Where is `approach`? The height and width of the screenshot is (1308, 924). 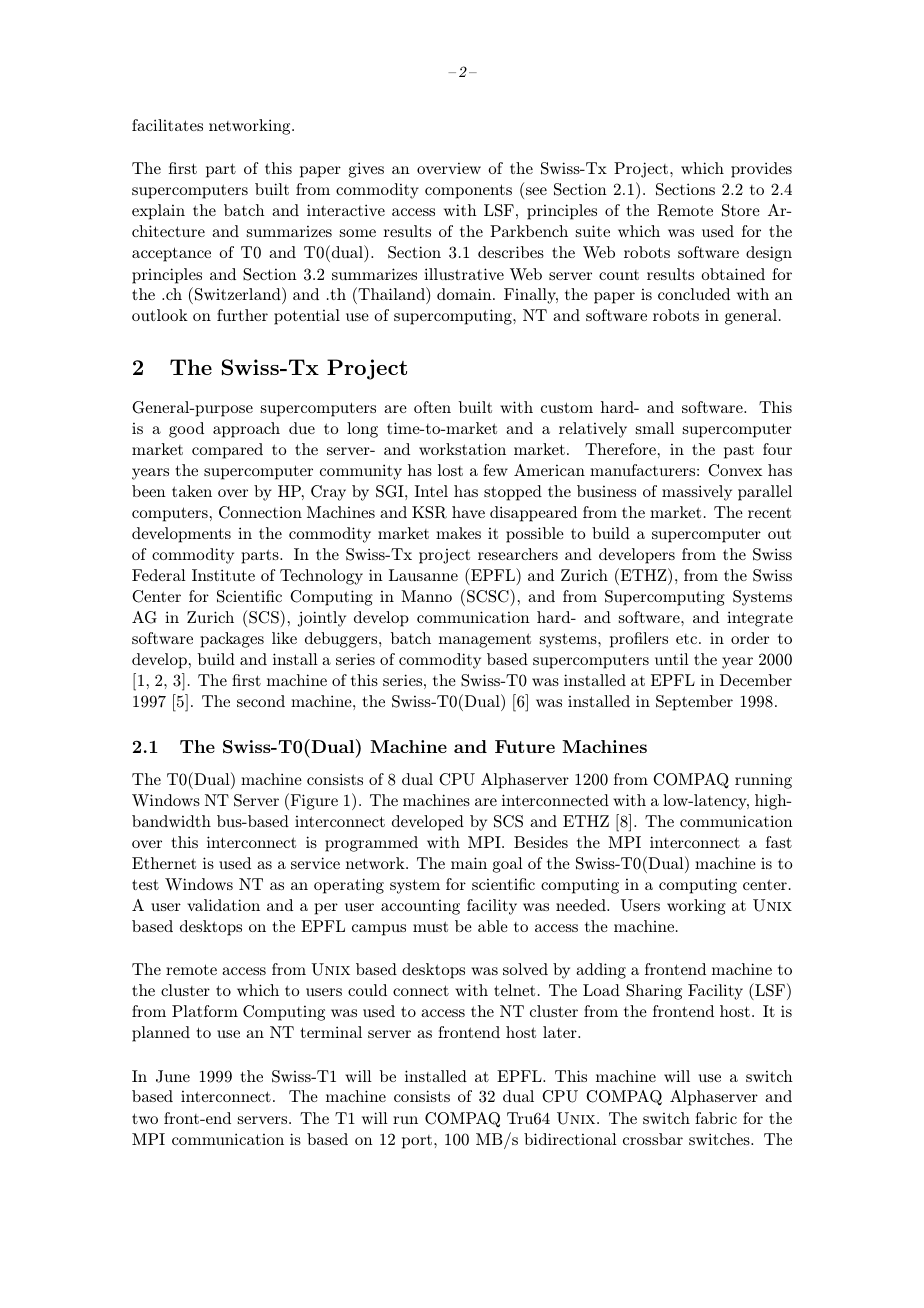 approach is located at coordinates (246, 430).
